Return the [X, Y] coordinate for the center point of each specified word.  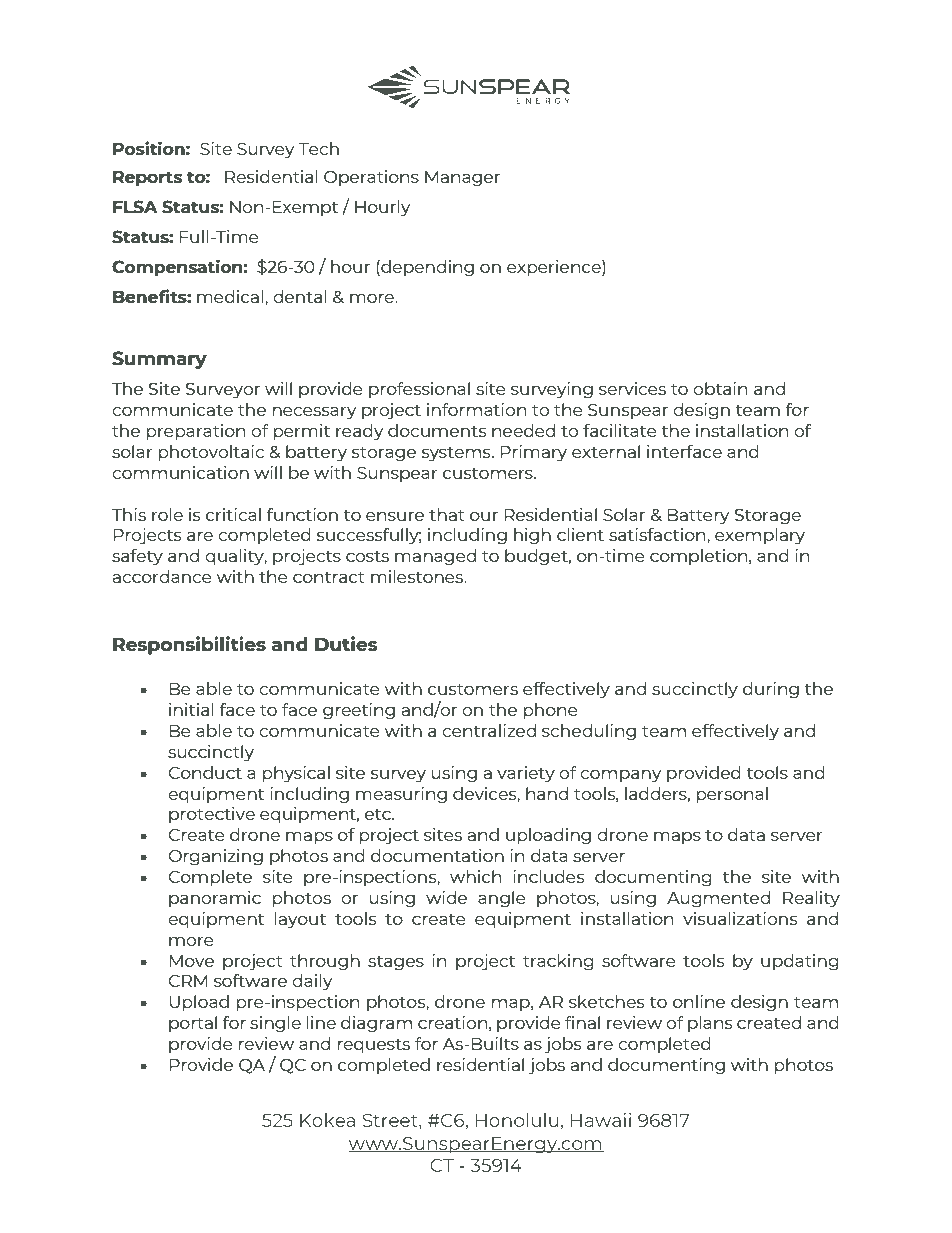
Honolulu [517, 1120]
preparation [196, 432]
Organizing [215, 857]
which [475, 876]
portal [193, 1024]
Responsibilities [189, 645]
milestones [418, 576]
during [771, 690]
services [632, 388]
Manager [462, 179]
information [476, 409]
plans [710, 1024]
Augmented [718, 899]
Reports [147, 179]
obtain [720, 388]
